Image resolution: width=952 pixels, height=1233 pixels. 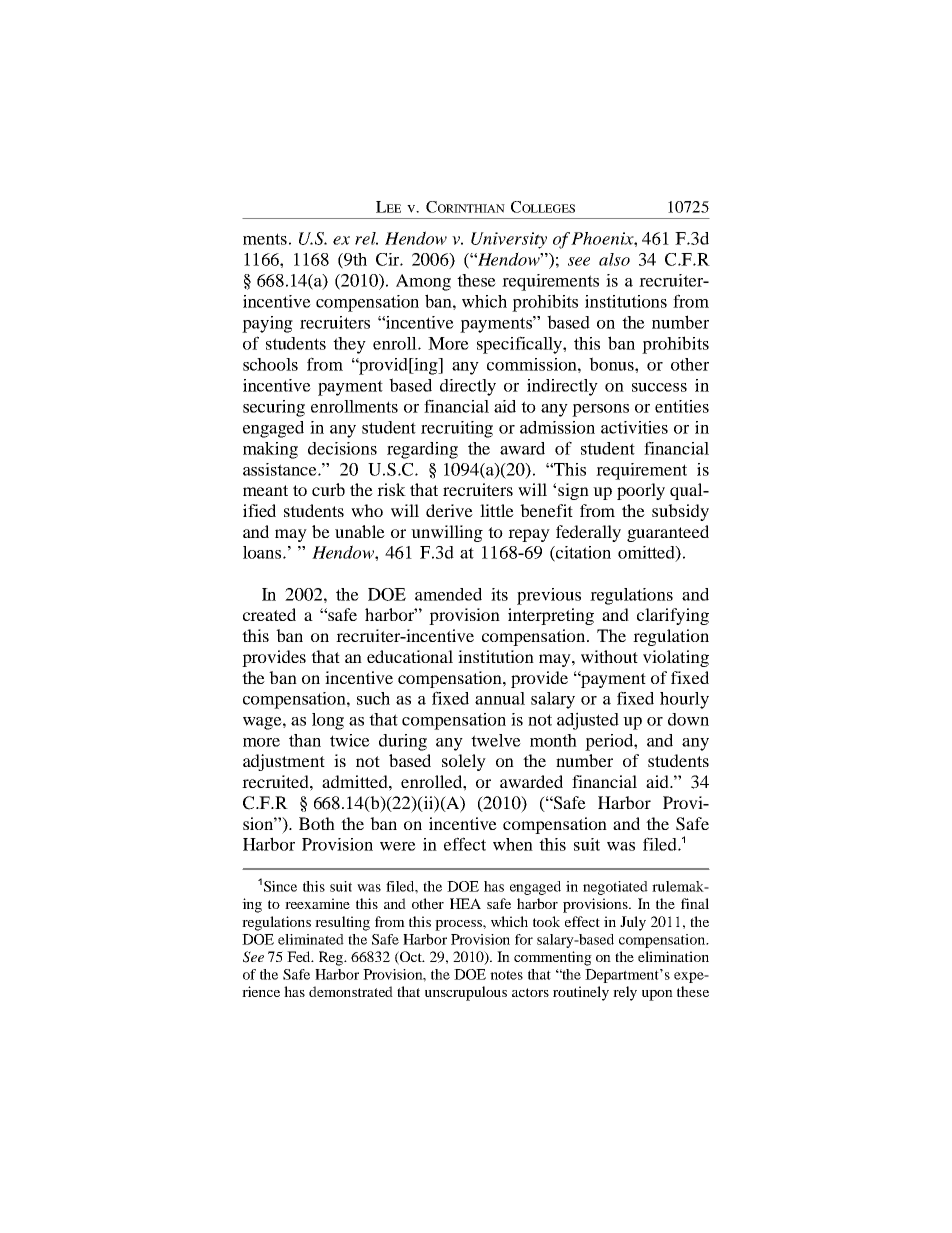 What do you see at coordinates (311, 939) in the document?
I see `eliminated` at bounding box center [311, 939].
